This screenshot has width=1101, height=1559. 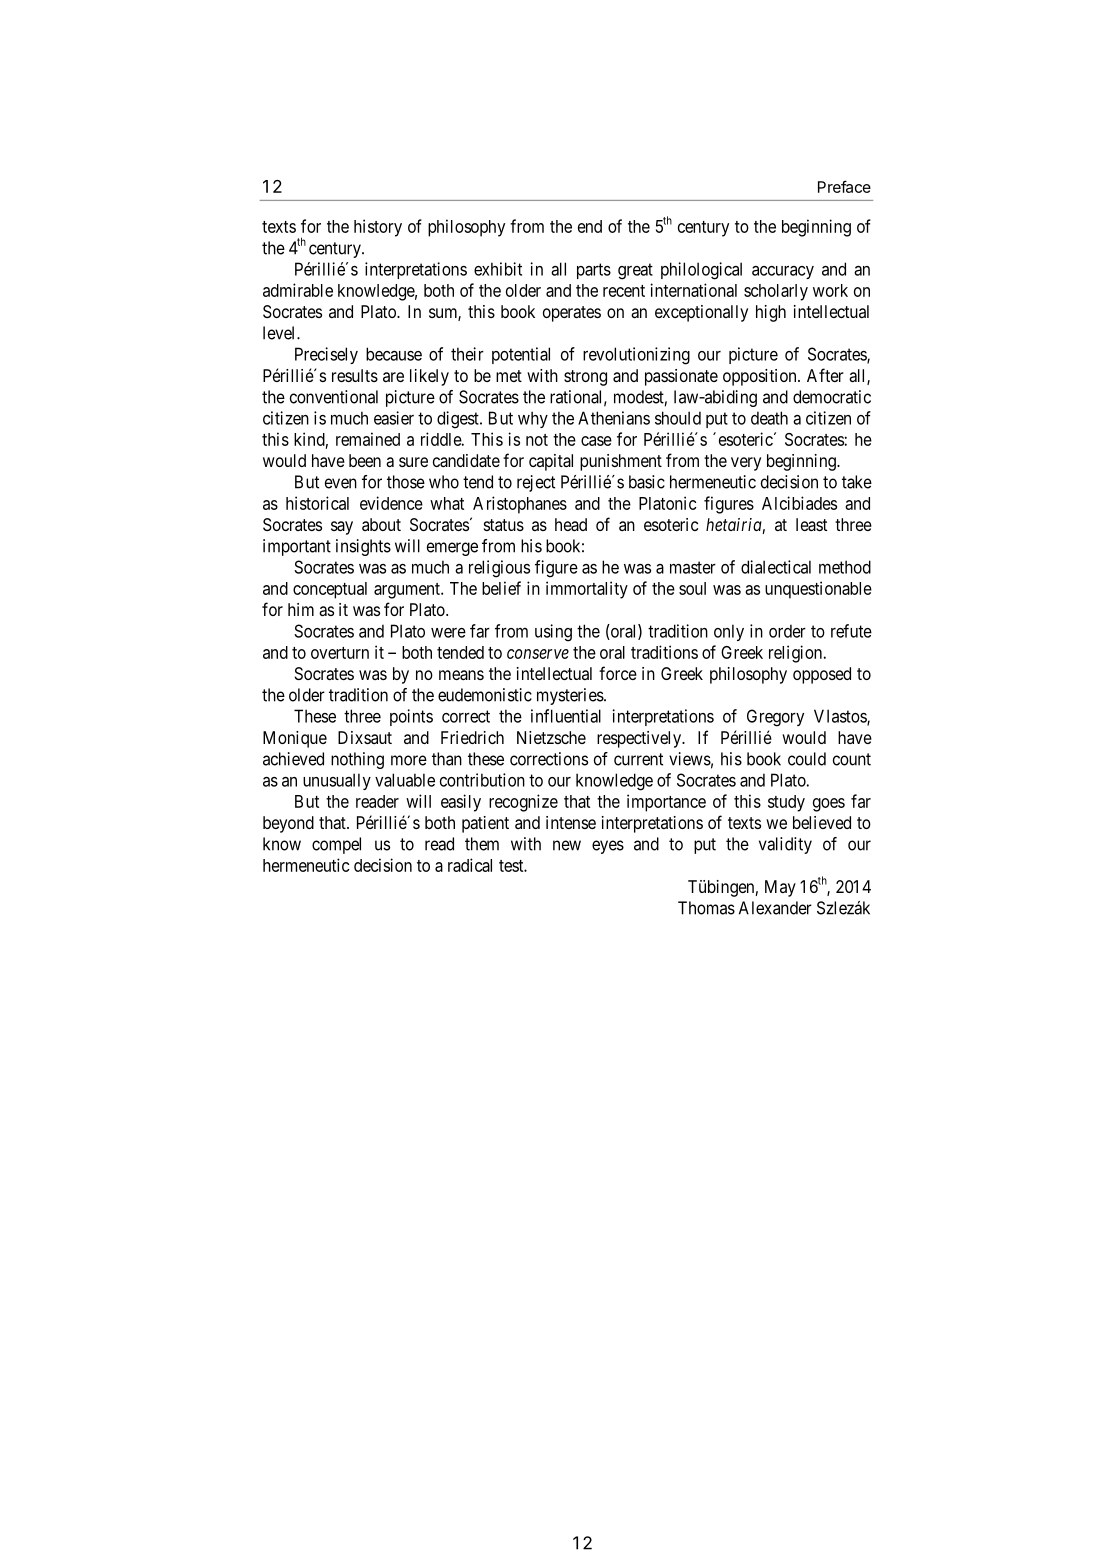 I want to click on opposition, so click(x=761, y=377).
